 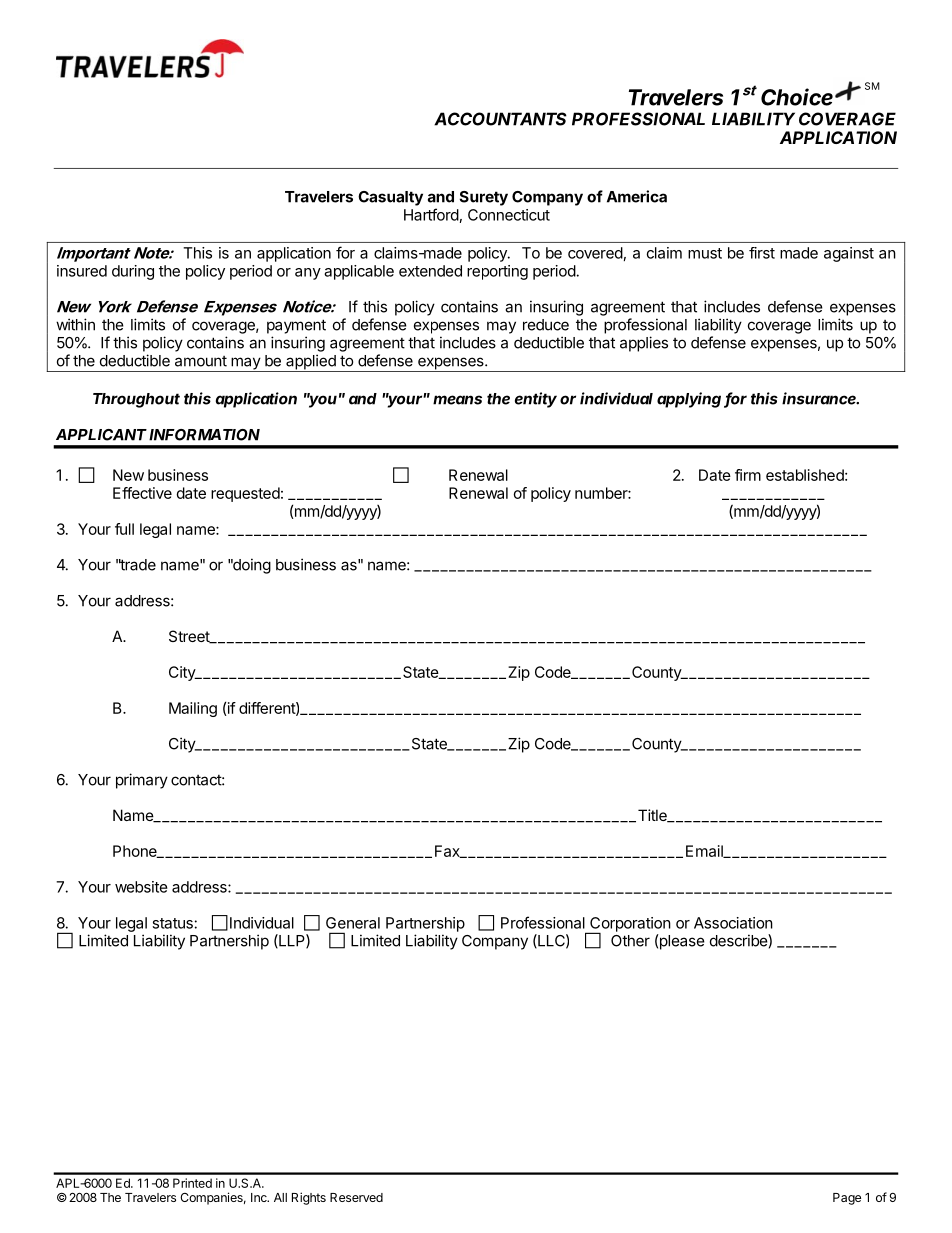 What do you see at coordinates (500, 119) in the screenshot?
I see `ACCOUNTANTS` at bounding box center [500, 119].
